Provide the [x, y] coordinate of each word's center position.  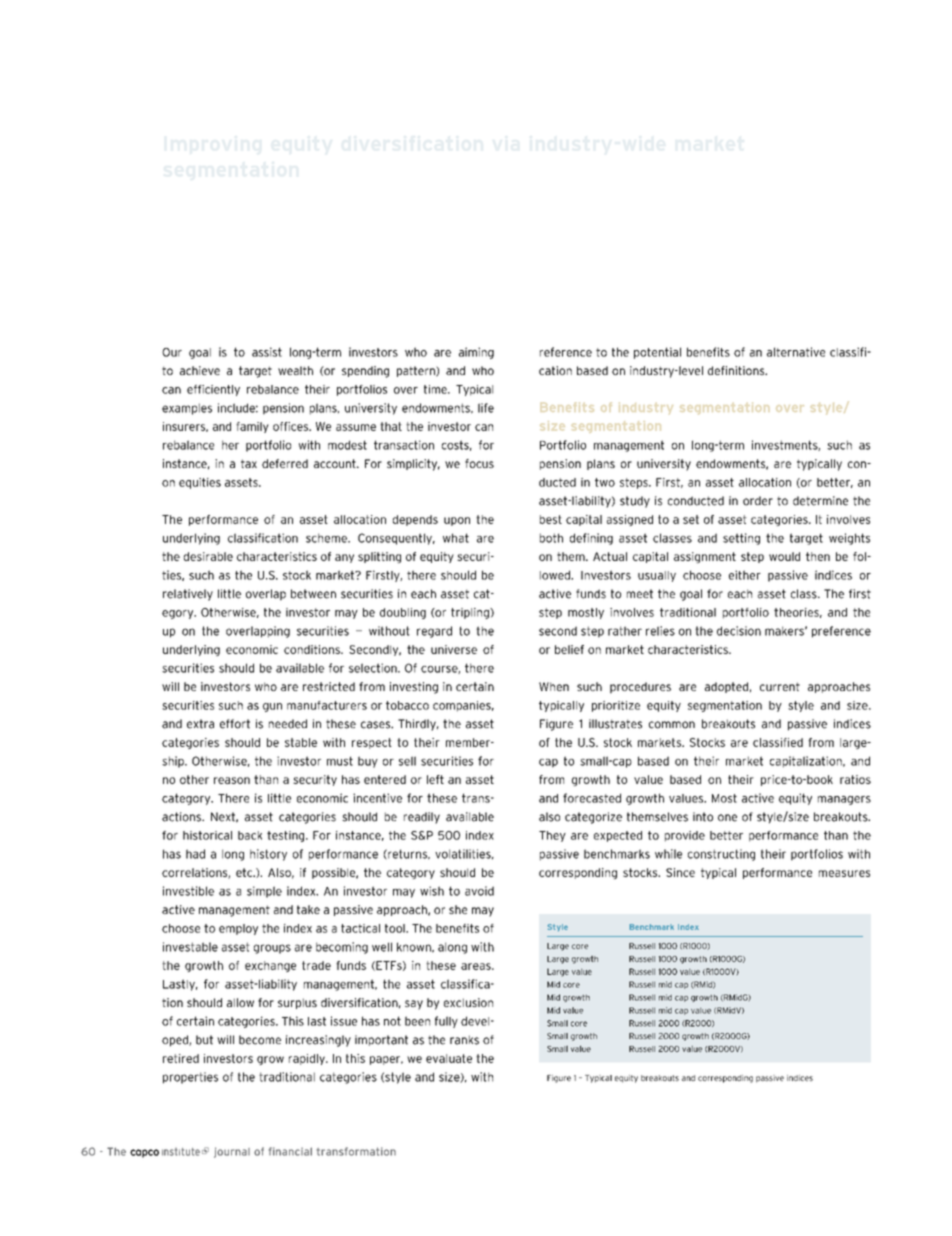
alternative [796, 352]
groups [272, 949]
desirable [208, 556]
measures [844, 873]
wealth [295, 370]
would [784, 556]
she [458, 909]
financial [290, 1151]
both [551, 538]
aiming [476, 353]
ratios [855, 779]
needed [288, 724]
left [435, 779]
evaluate [449, 1058]
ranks [464, 1040]
